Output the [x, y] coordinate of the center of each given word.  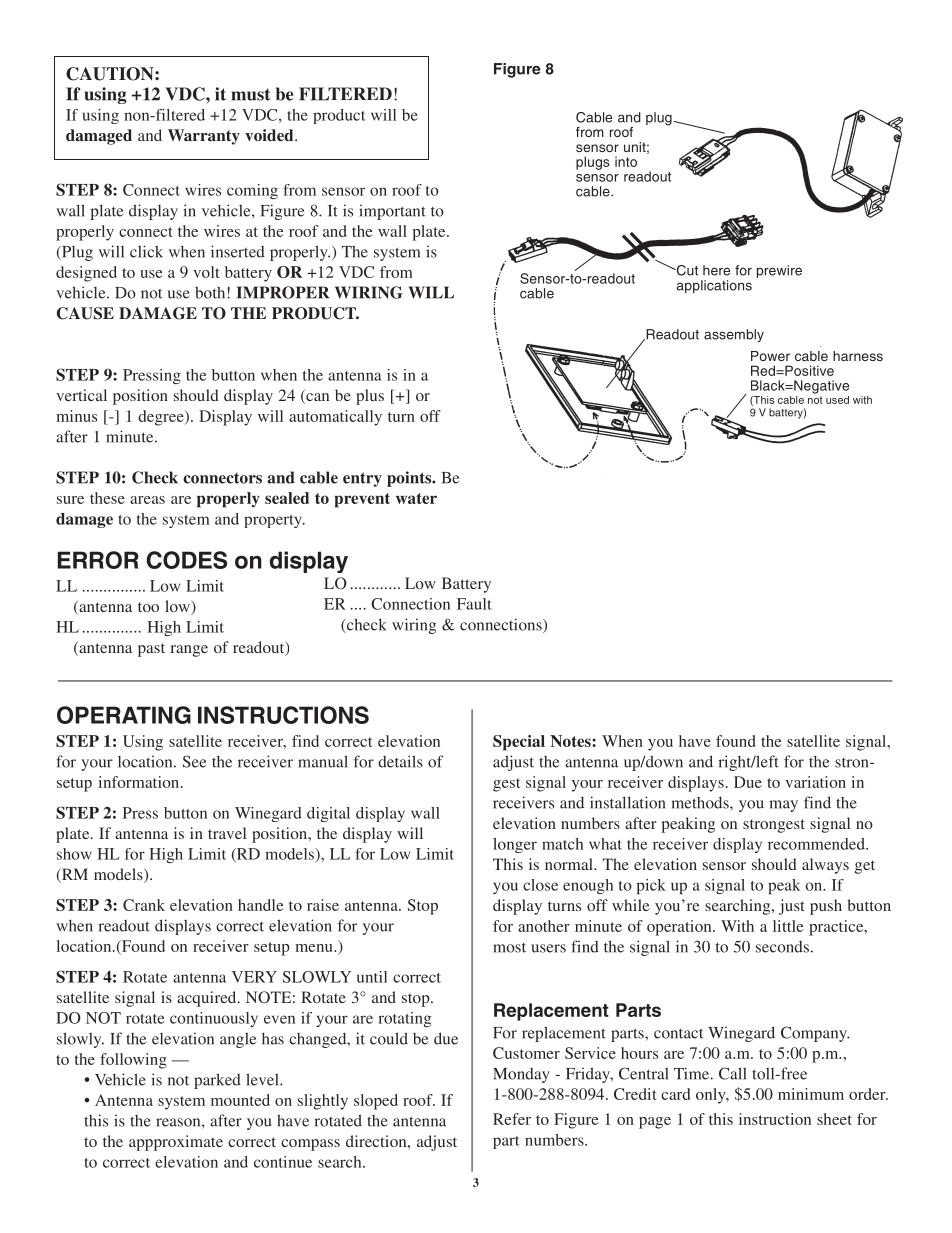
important [392, 212]
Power [770, 356]
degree [162, 418]
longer [515, 845]
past [151, 650]
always [825, 866]
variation [815, 782]
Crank [144, 905]
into [626, 162]
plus [370, 397]
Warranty [204, 137]
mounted [240, 1100]
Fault [474, 604]
